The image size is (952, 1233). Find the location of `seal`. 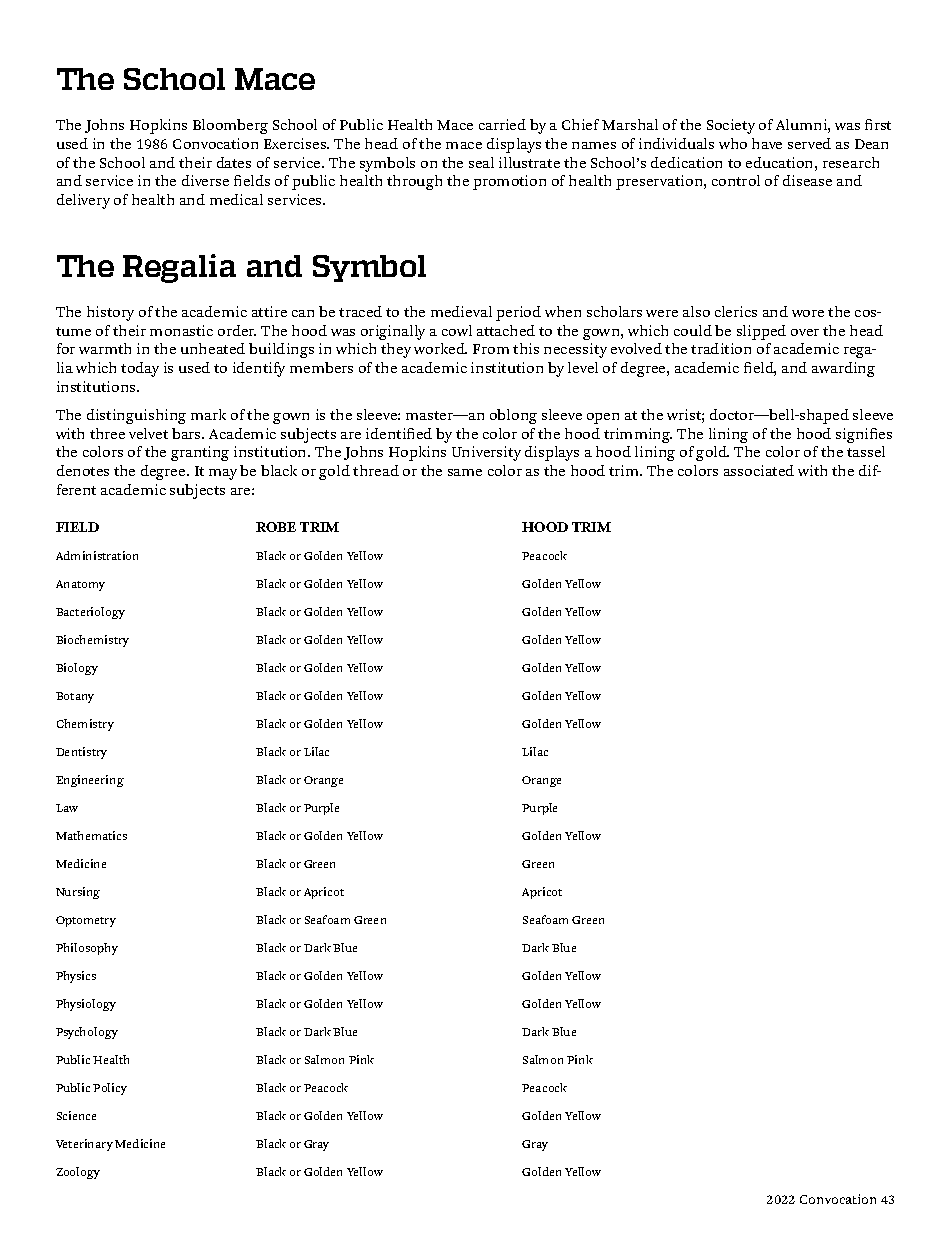

seal is located at coordinates (481, 162).
